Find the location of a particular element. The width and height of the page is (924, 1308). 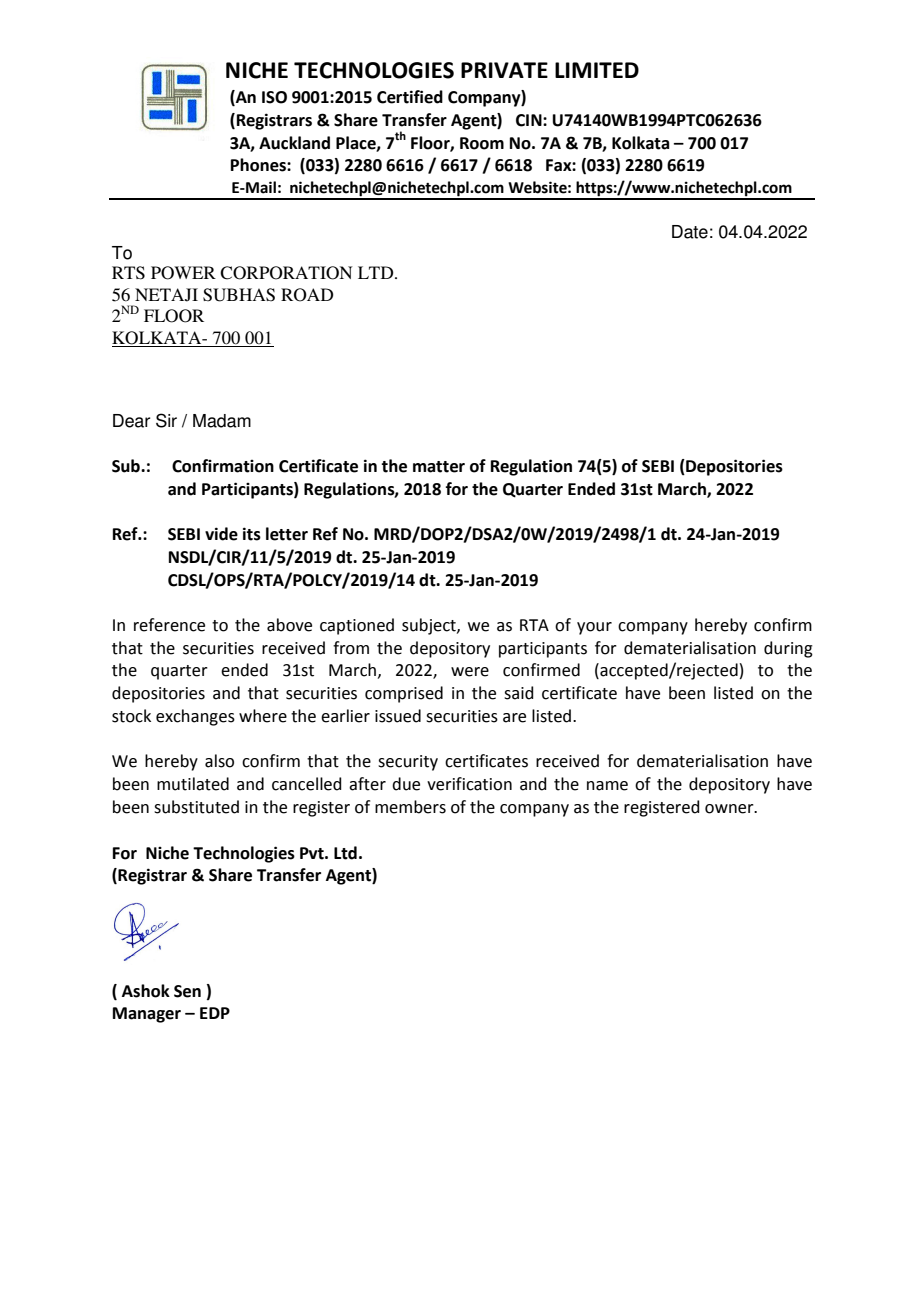

owner is located at coordinates (730, 809).
